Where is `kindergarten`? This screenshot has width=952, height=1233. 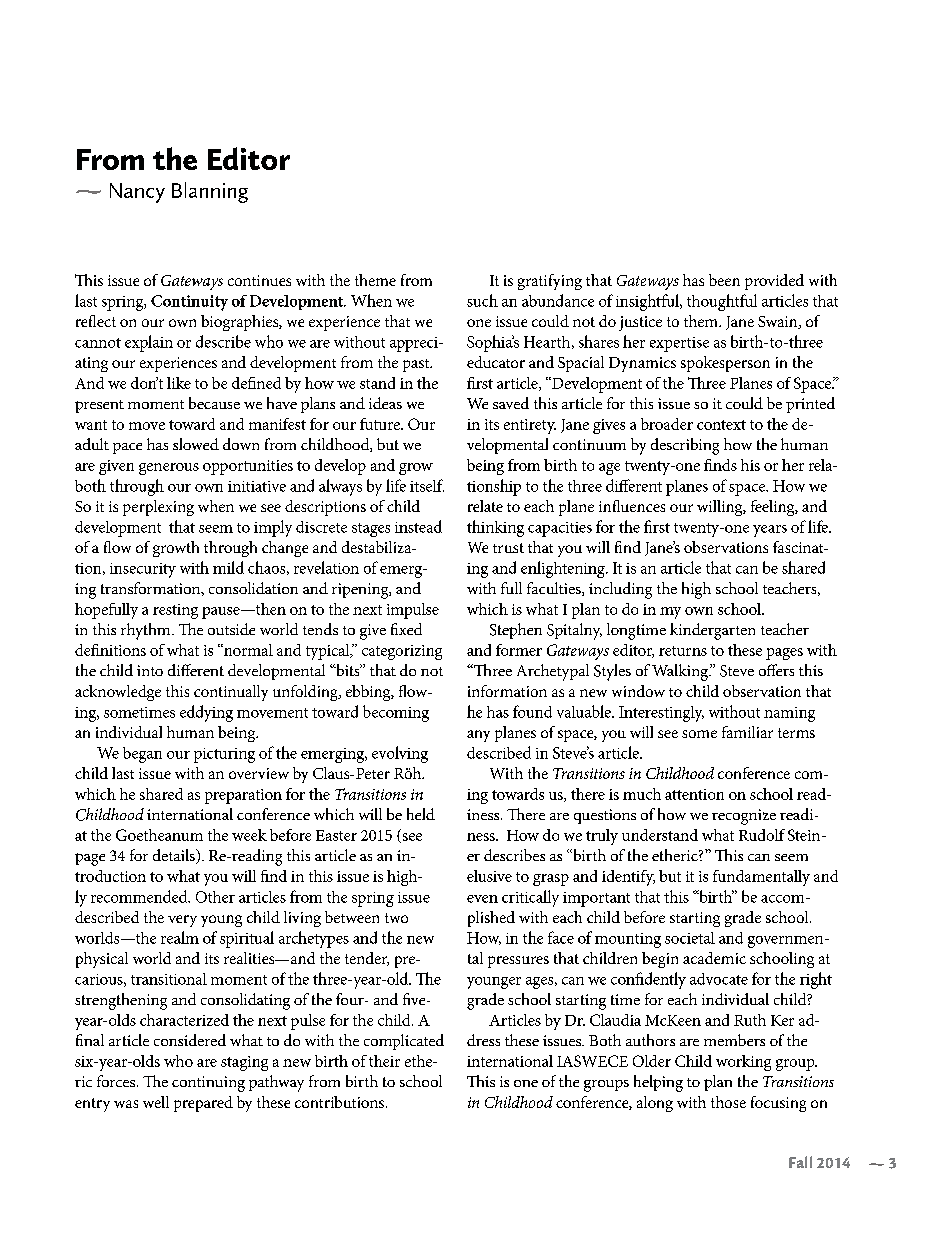 kindergarten is located at coordinates (712, 631).
